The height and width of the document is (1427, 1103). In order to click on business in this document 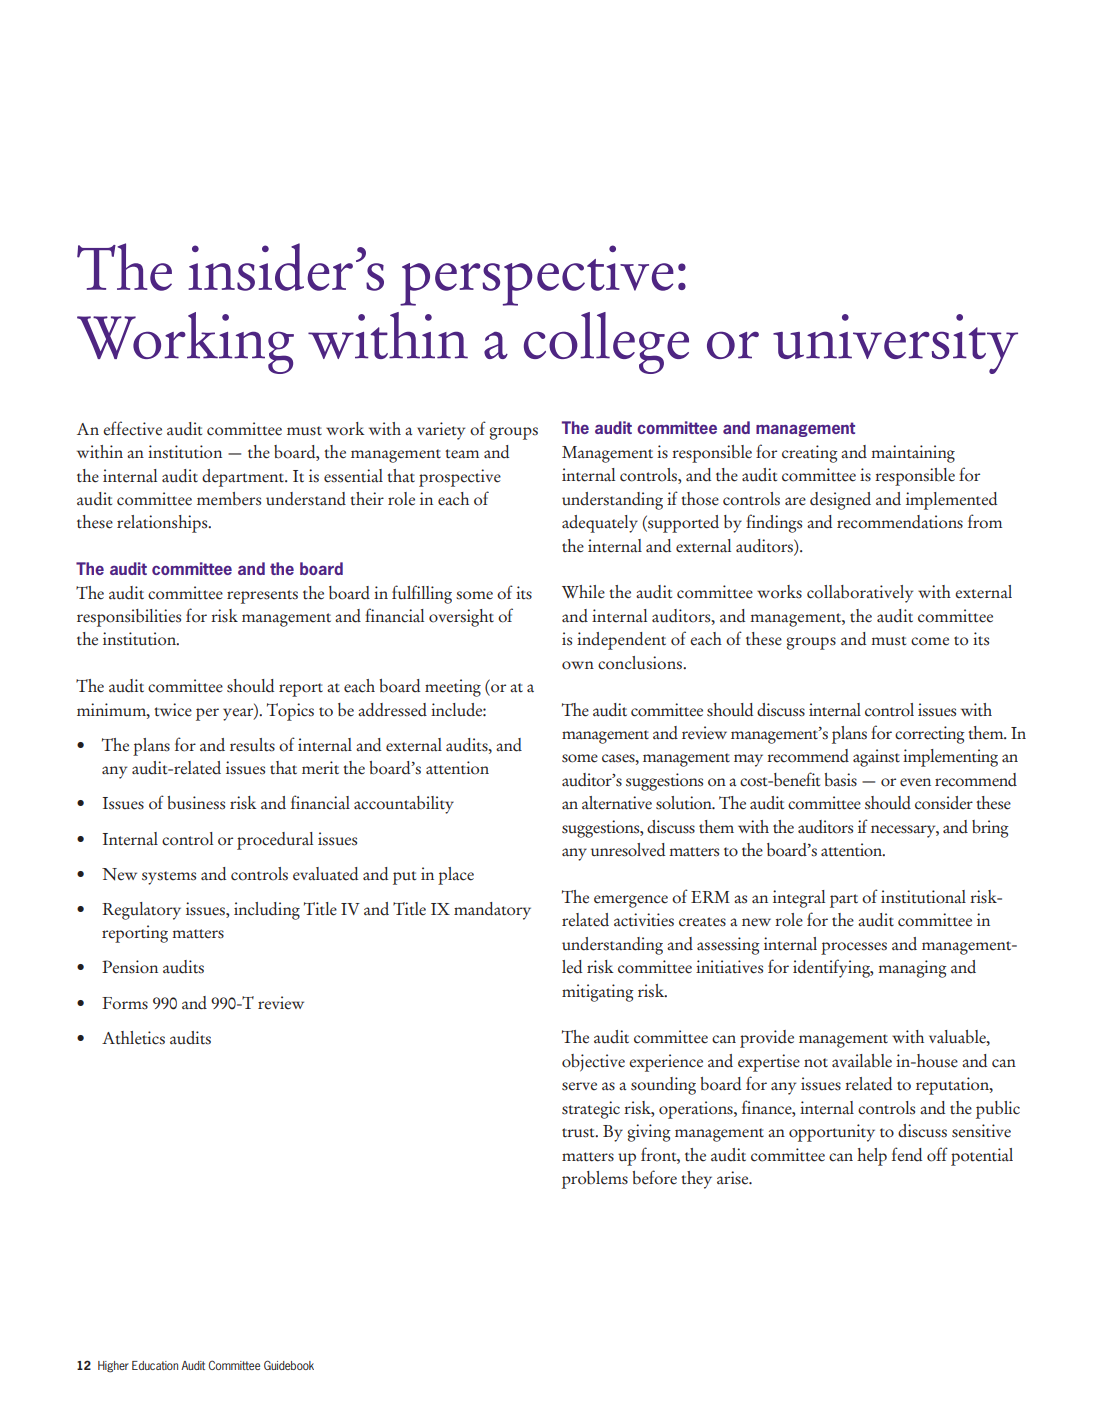, I will do `click(196, 803)`.
